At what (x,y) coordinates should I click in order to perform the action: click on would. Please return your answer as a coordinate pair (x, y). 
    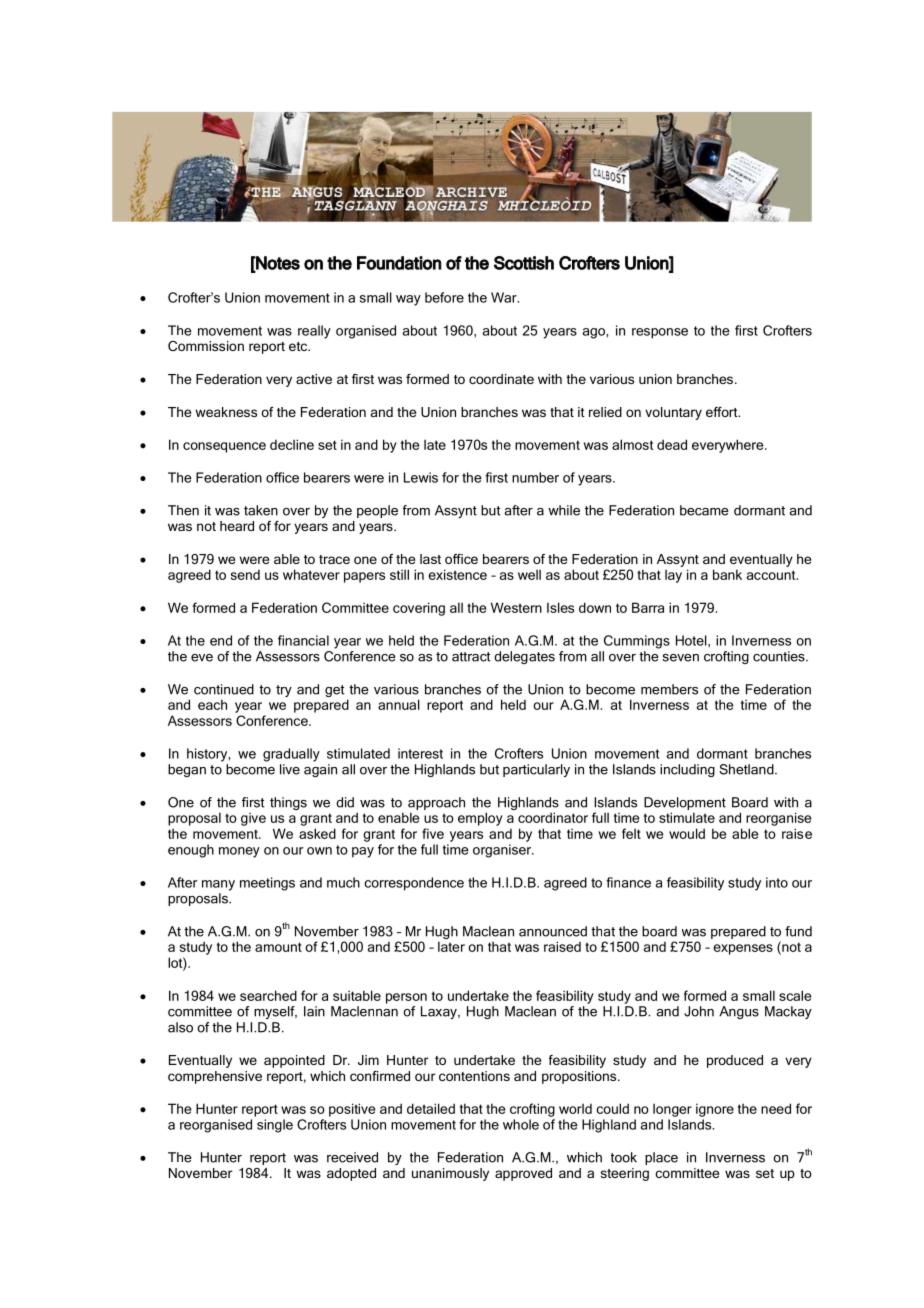
    Looking at the image, I should click on (687, 833).
